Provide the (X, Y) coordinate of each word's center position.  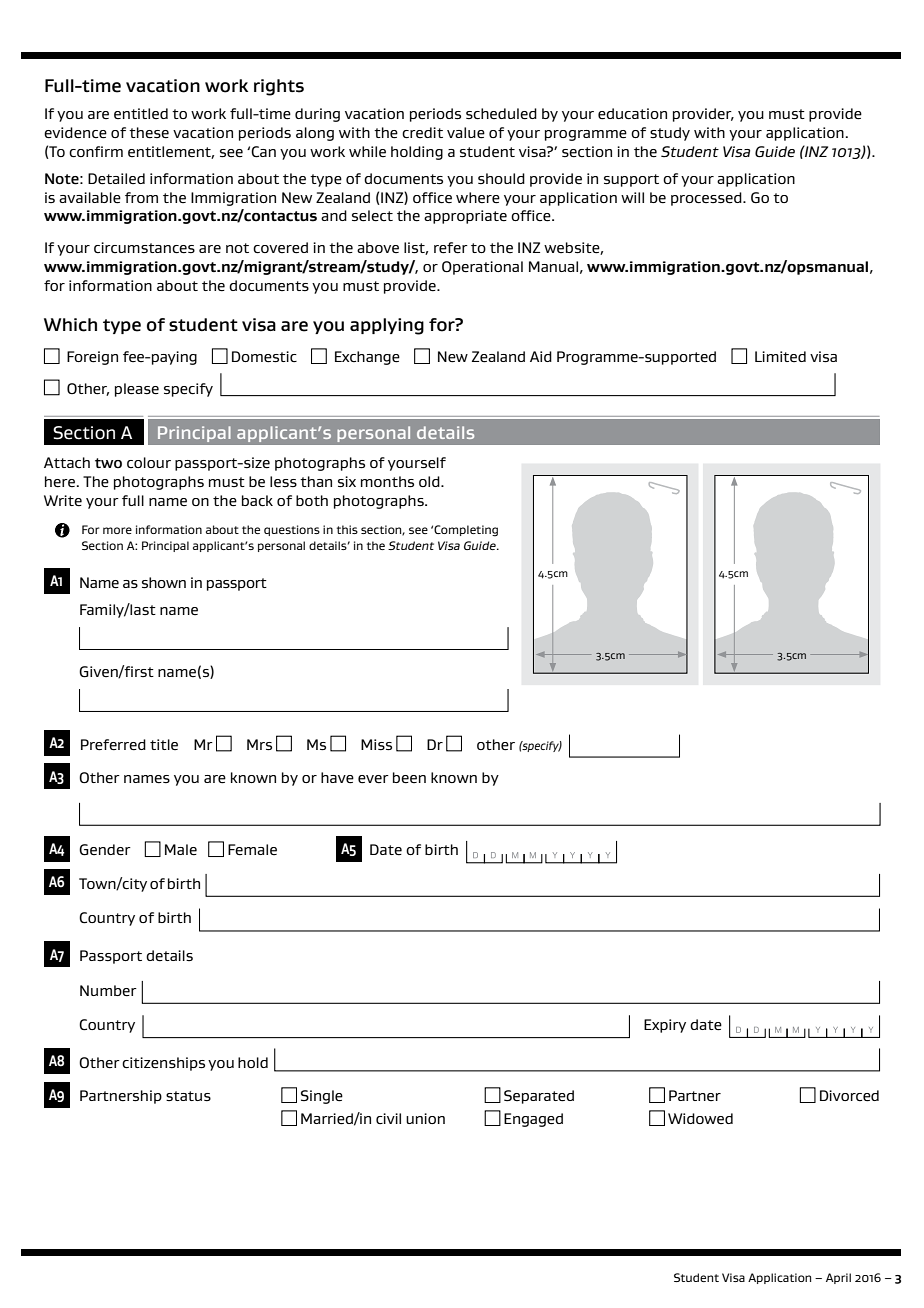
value (466, 133)
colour (149, 462)
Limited (780, 356)
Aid (541, 356)
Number (108, 991)
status (188, 1096)
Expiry (665, 1026)
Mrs (259, 744)
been (409, 778)
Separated (539, 1097)
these (149, 133)
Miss (376, 744)
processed (707, 199)
